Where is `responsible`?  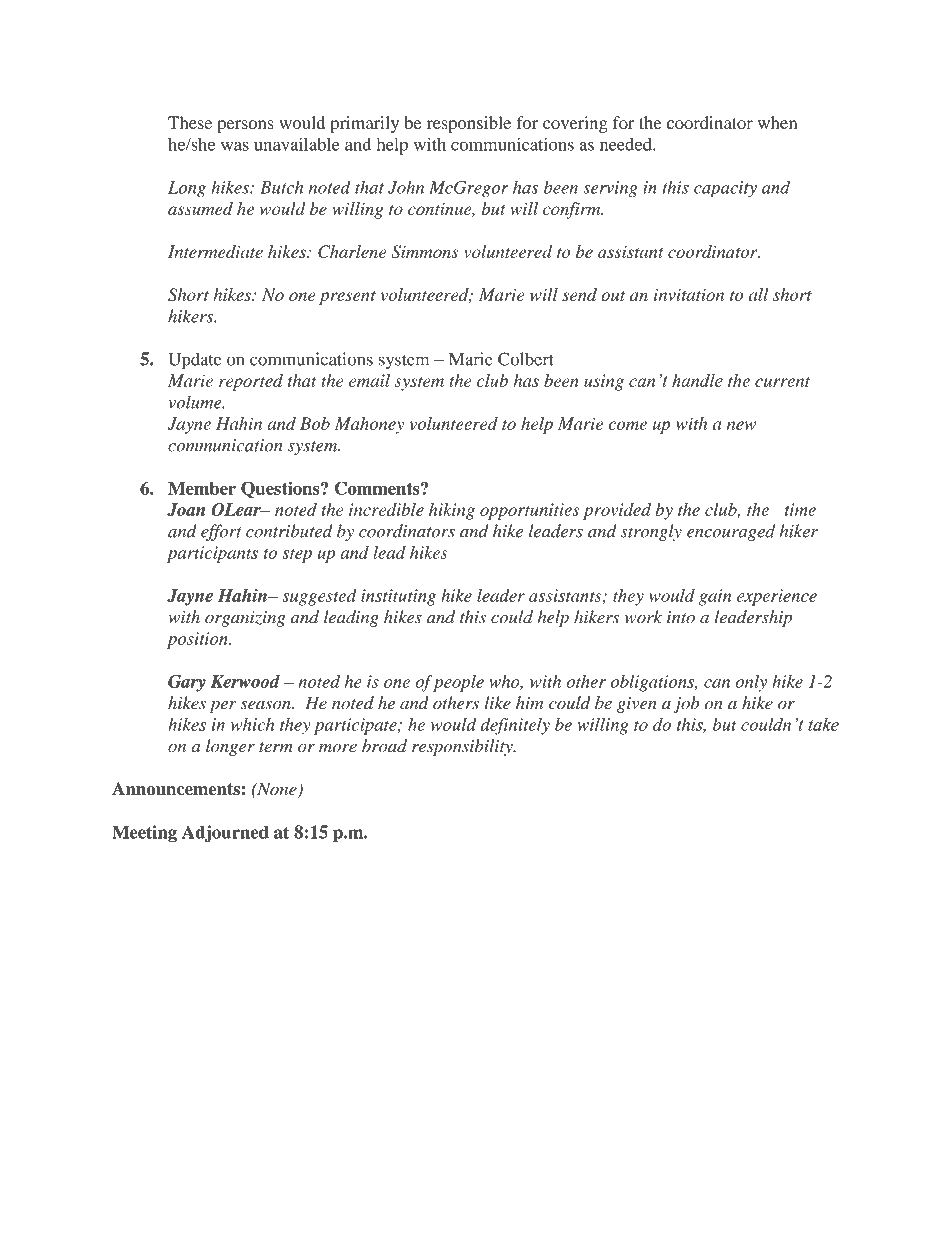 responsible is located at coordinates (469, 124).
